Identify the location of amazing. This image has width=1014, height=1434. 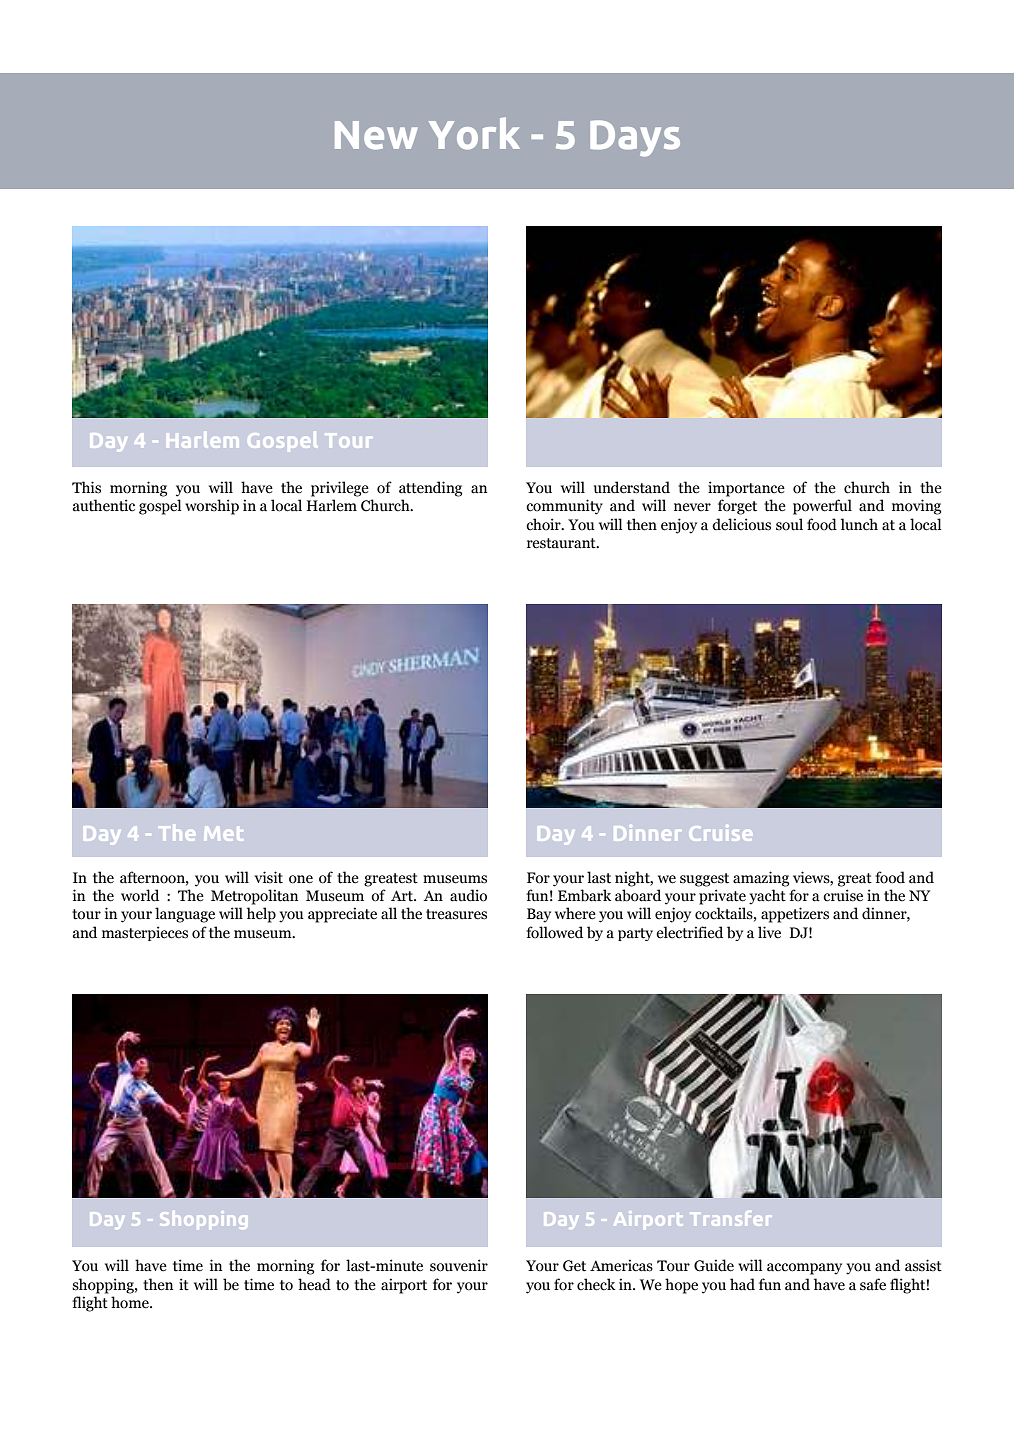
(761, 879).
